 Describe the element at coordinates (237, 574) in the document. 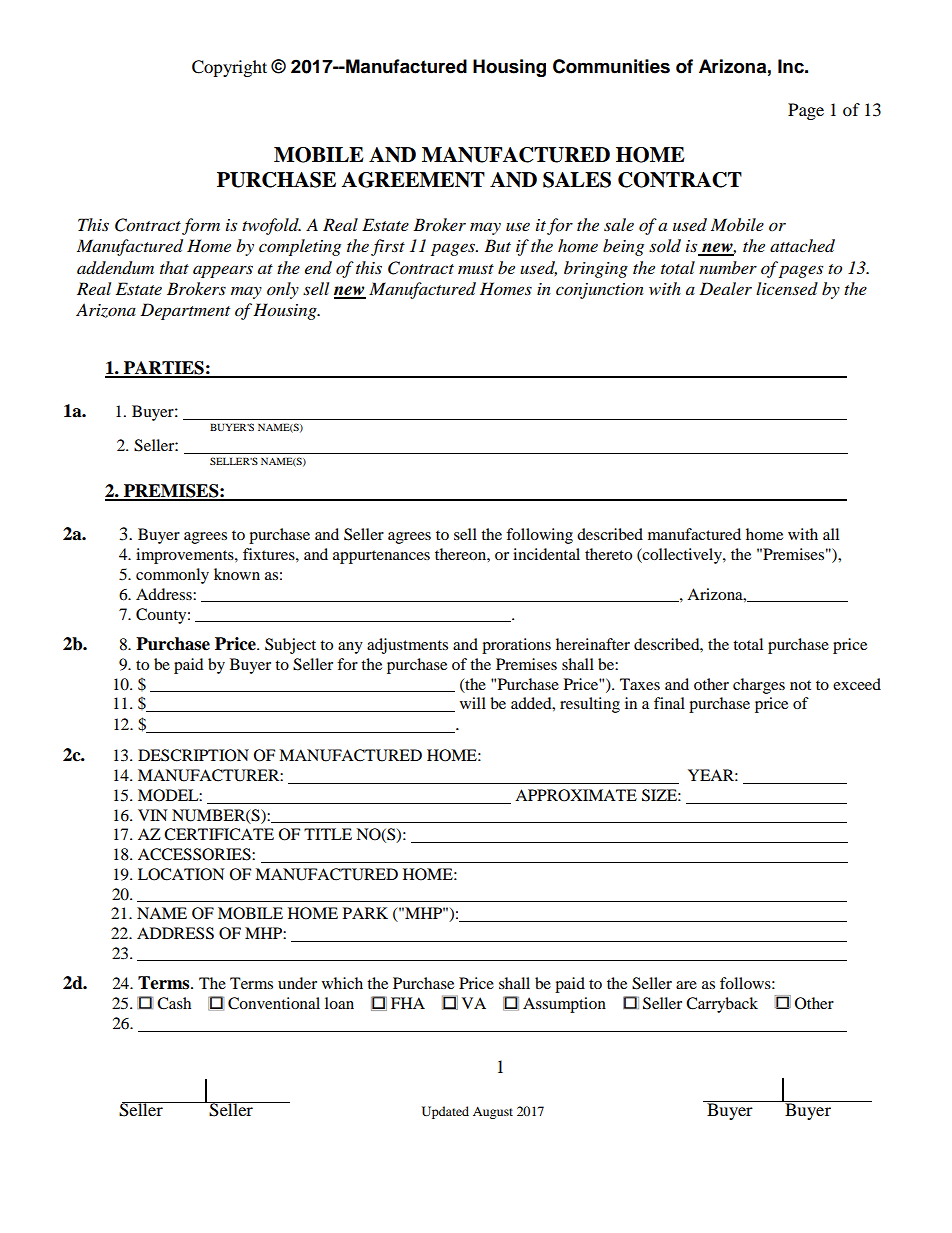

I see `known` at that location.
